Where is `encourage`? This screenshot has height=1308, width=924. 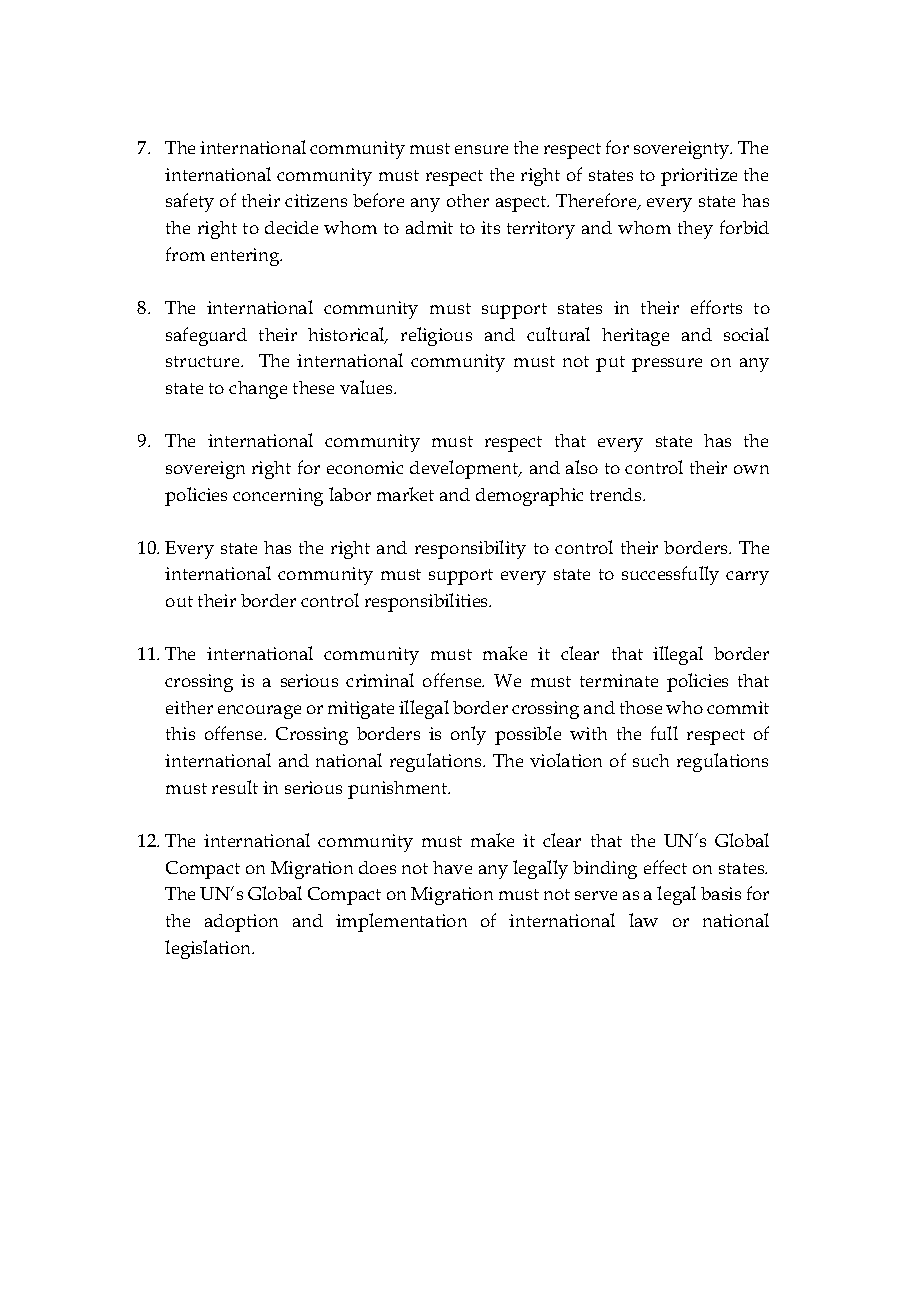
encourage is located at coordinates (259, 712).
